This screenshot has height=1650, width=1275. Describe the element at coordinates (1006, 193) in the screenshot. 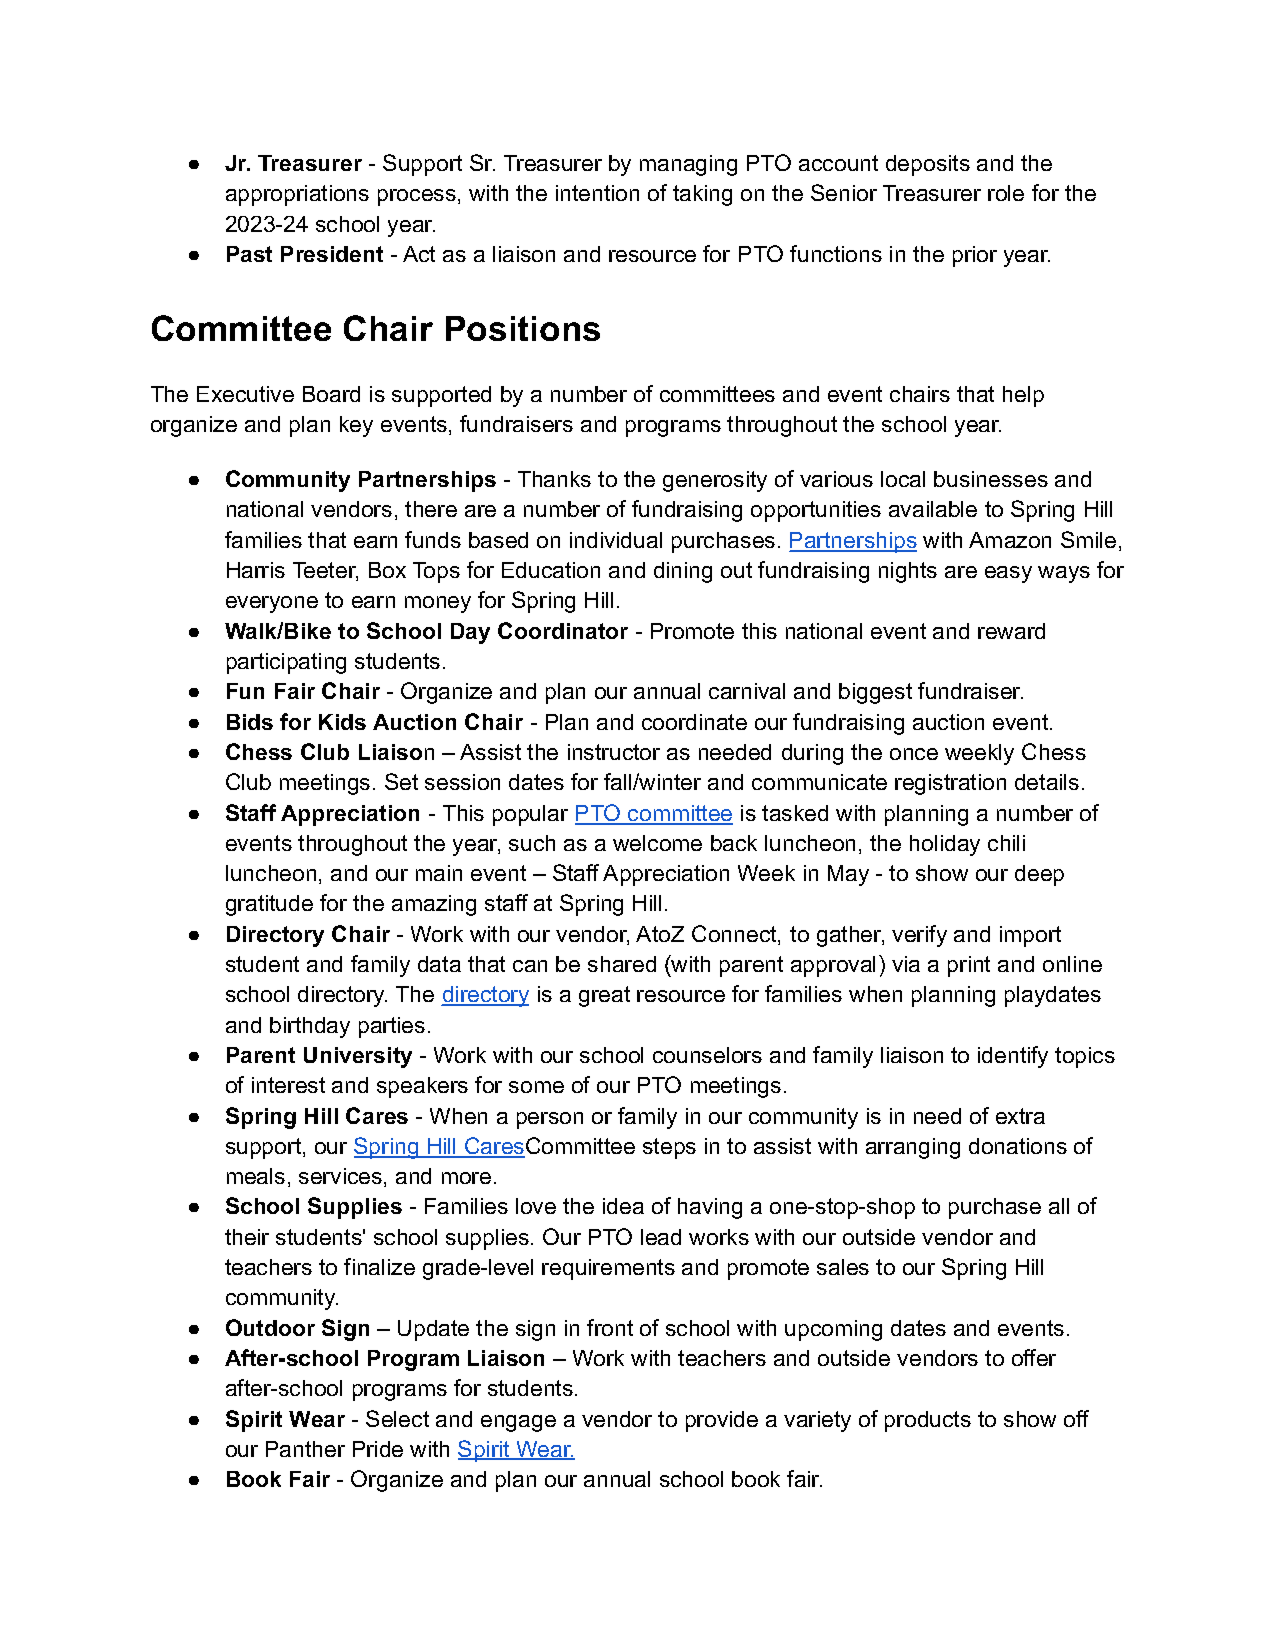

I see `role` at that location.
